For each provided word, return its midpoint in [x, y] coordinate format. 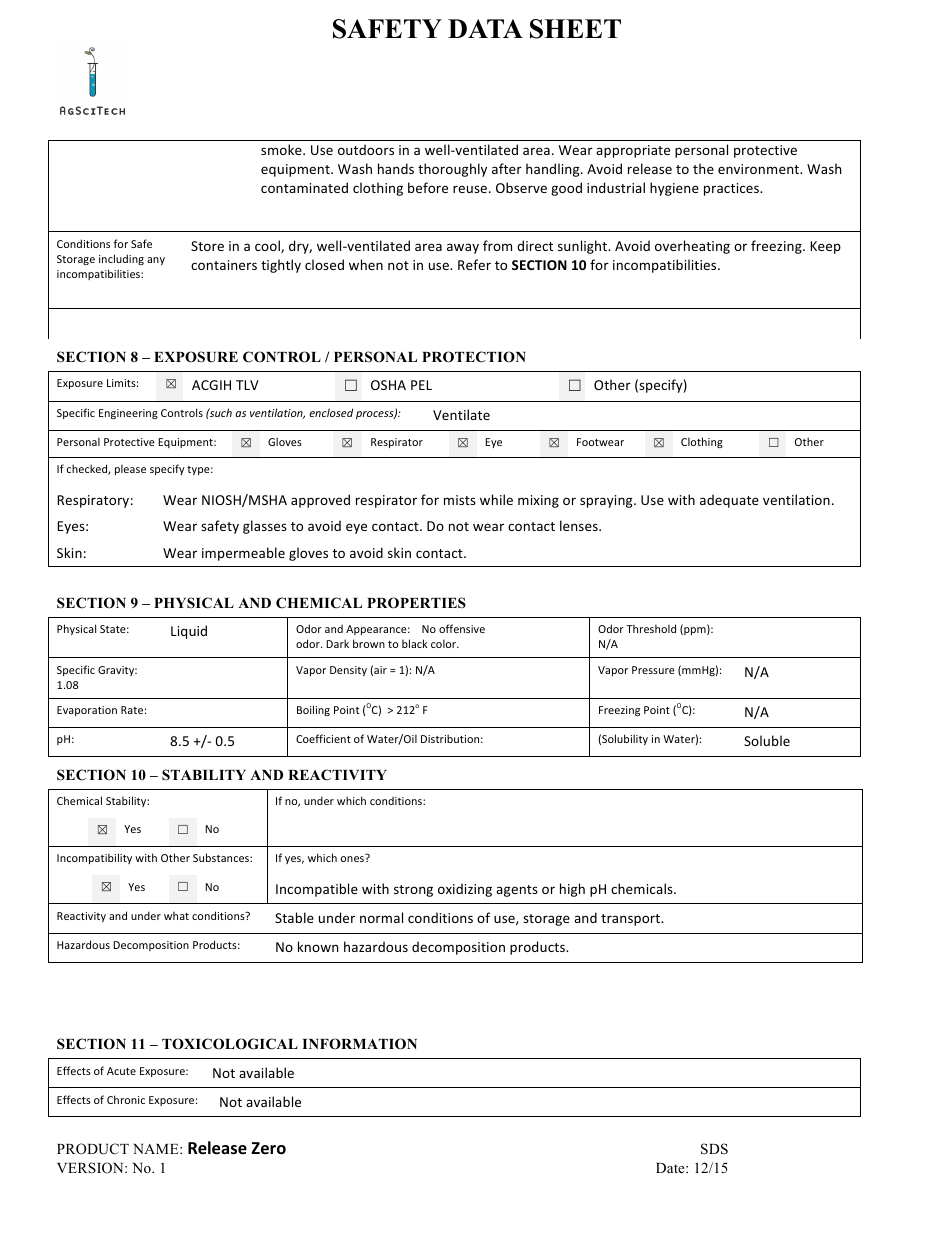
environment [760, 169]
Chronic [126, 1099]
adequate [729, 501]
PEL [421, 385]
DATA [485, 28]
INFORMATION [359, 1044]
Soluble [767, 740]
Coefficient [323, 738]
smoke [282, 149]
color [445, 643]
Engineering [128, 414]
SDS [714, 1149]
